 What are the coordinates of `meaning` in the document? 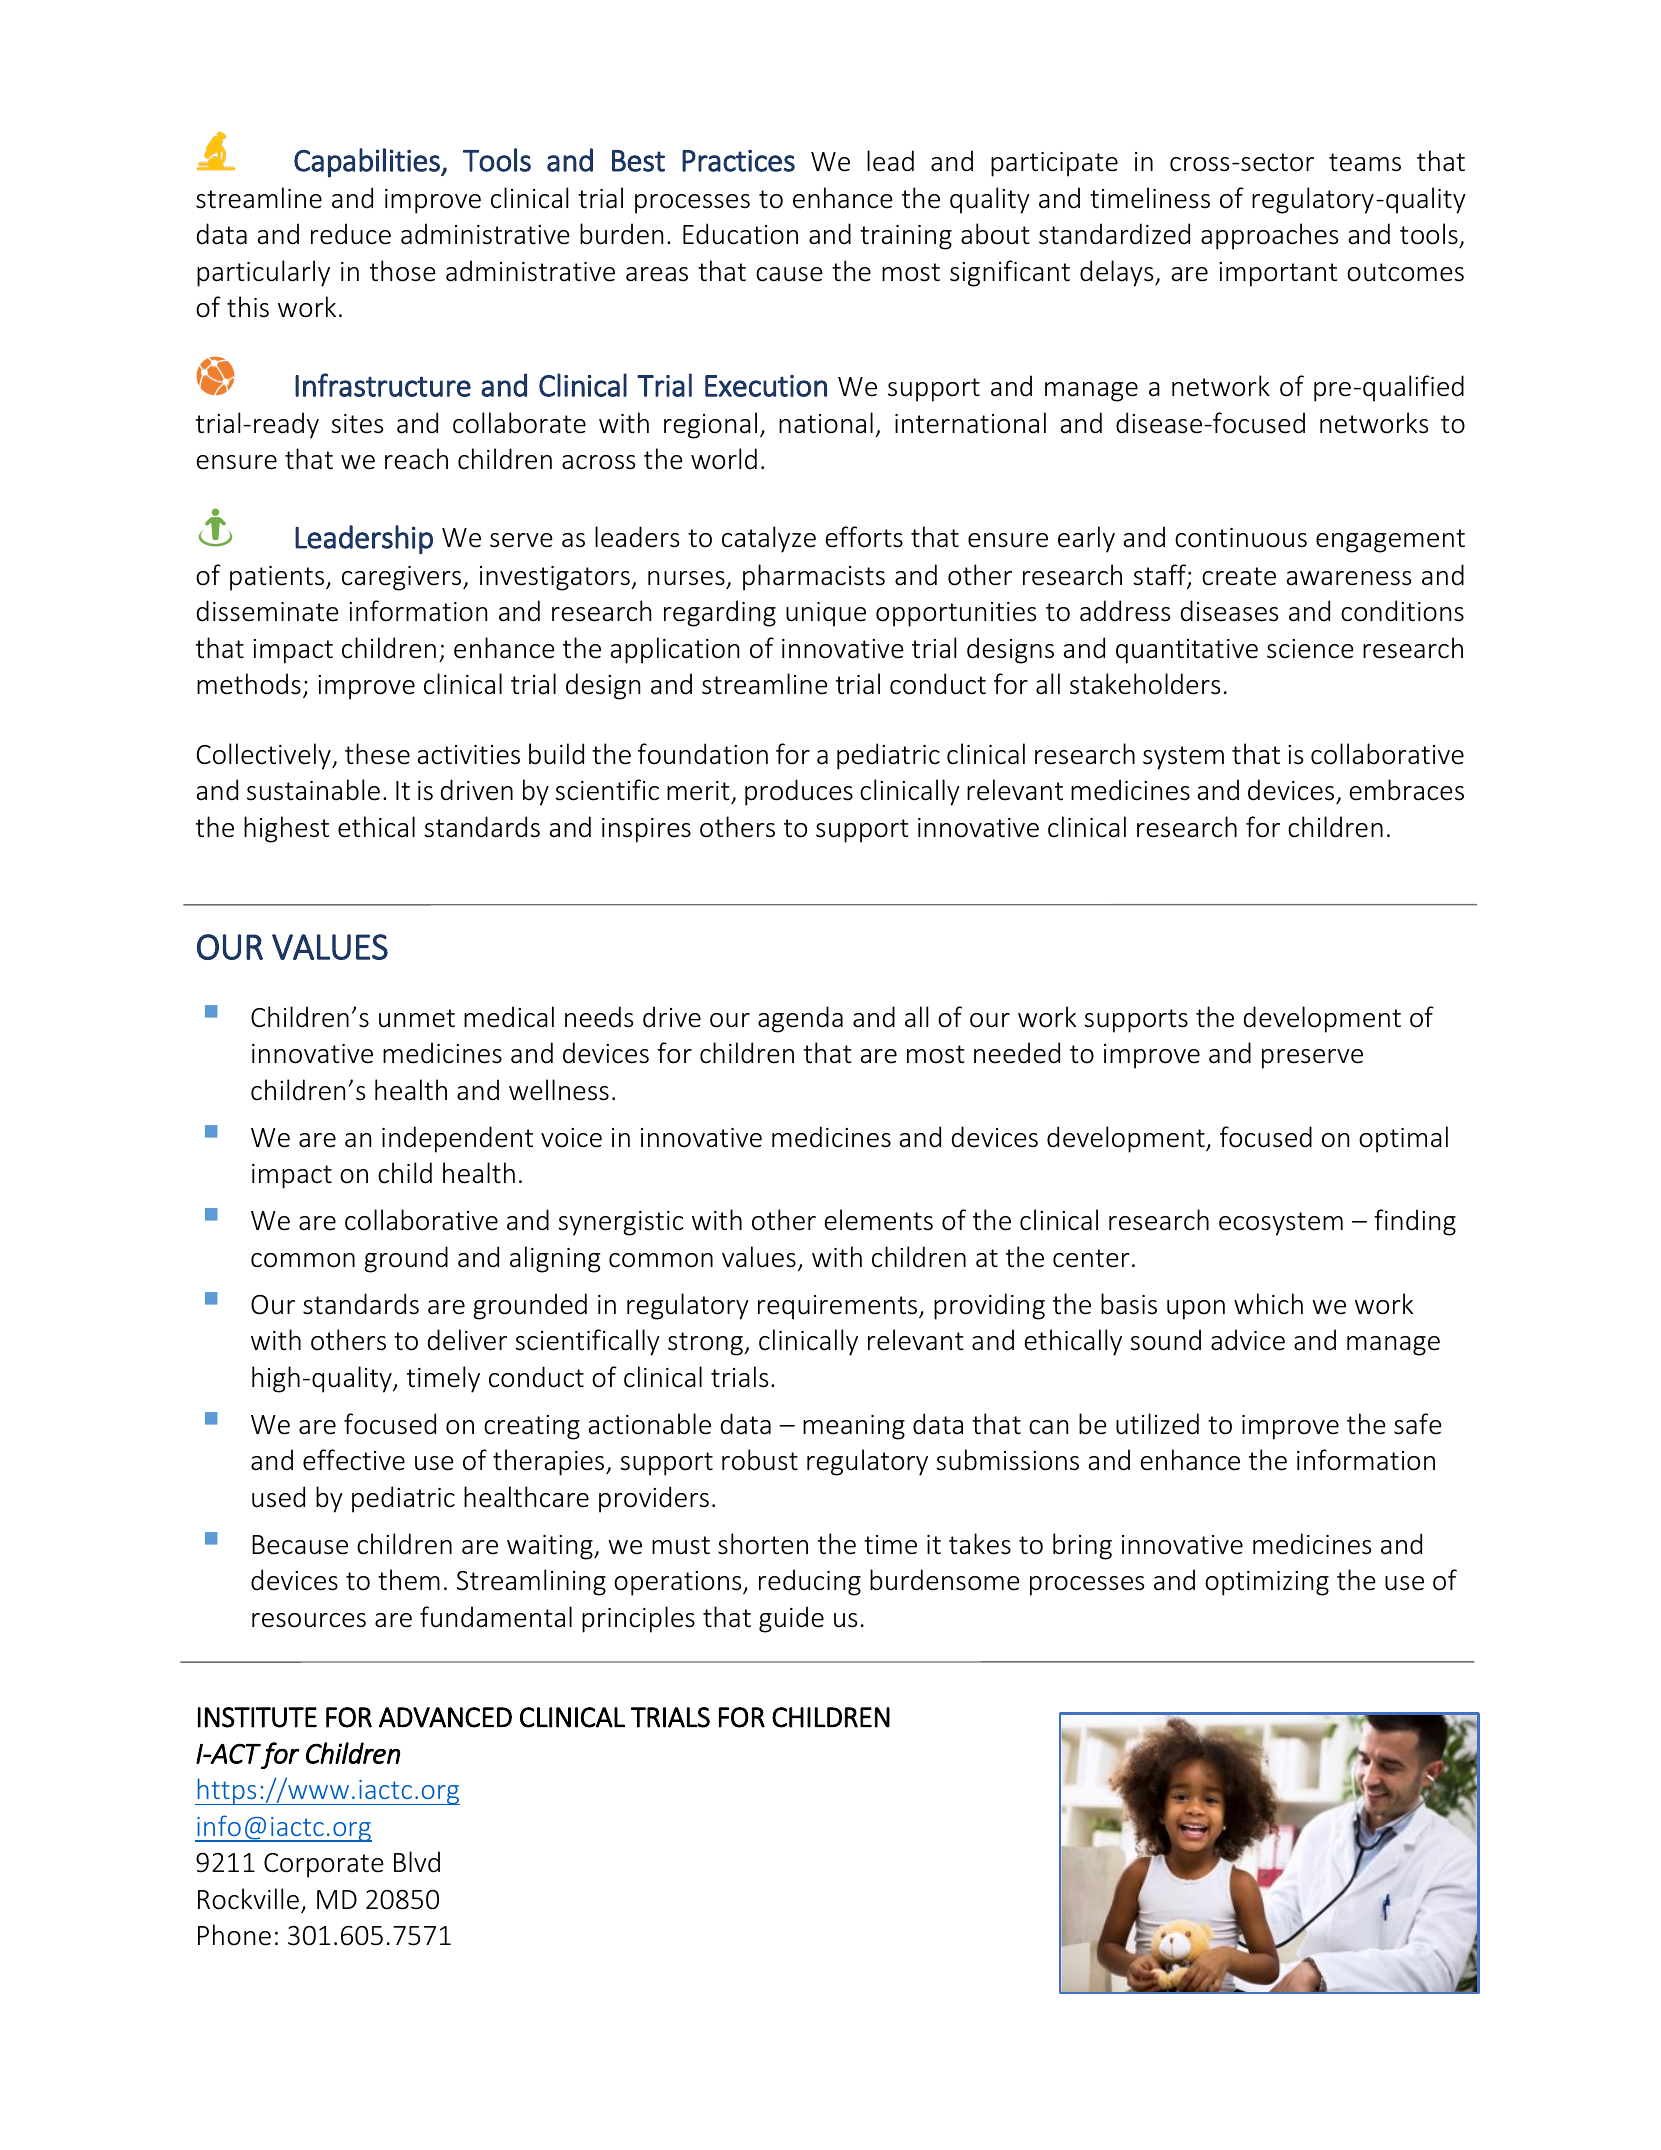 It's located at (854, 1427).
